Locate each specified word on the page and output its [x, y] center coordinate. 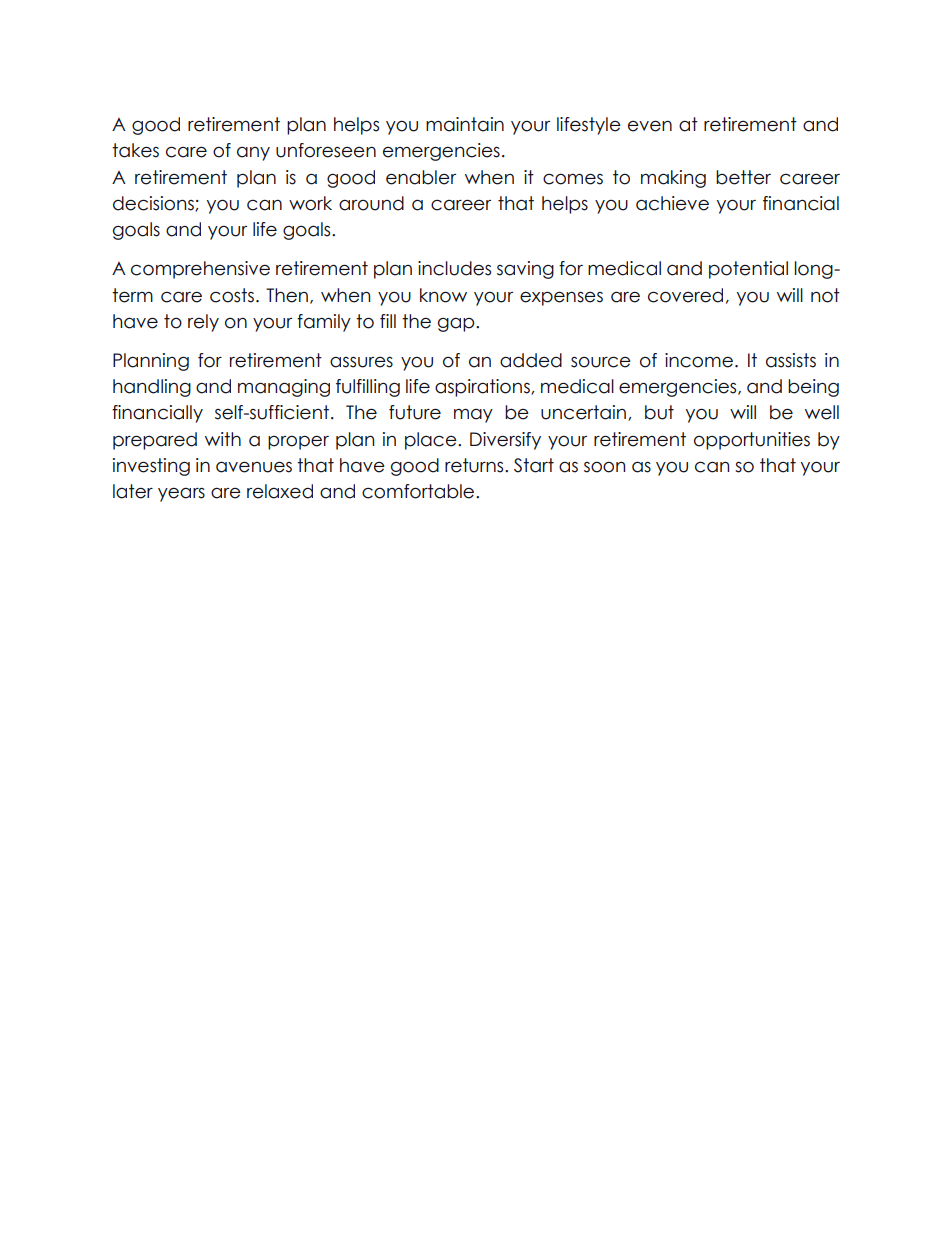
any [253, 154]
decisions [154, 204]
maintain [465, 124]
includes [454, 268]
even [650, 126]
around [371, 203]
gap [457, 324]
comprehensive [200, 270]
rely [203, 323]
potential [748, 270]
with [223, 439]
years [181, 494]
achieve [672, 203]
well [822, 412]
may [473, 416]
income [699, 360]
